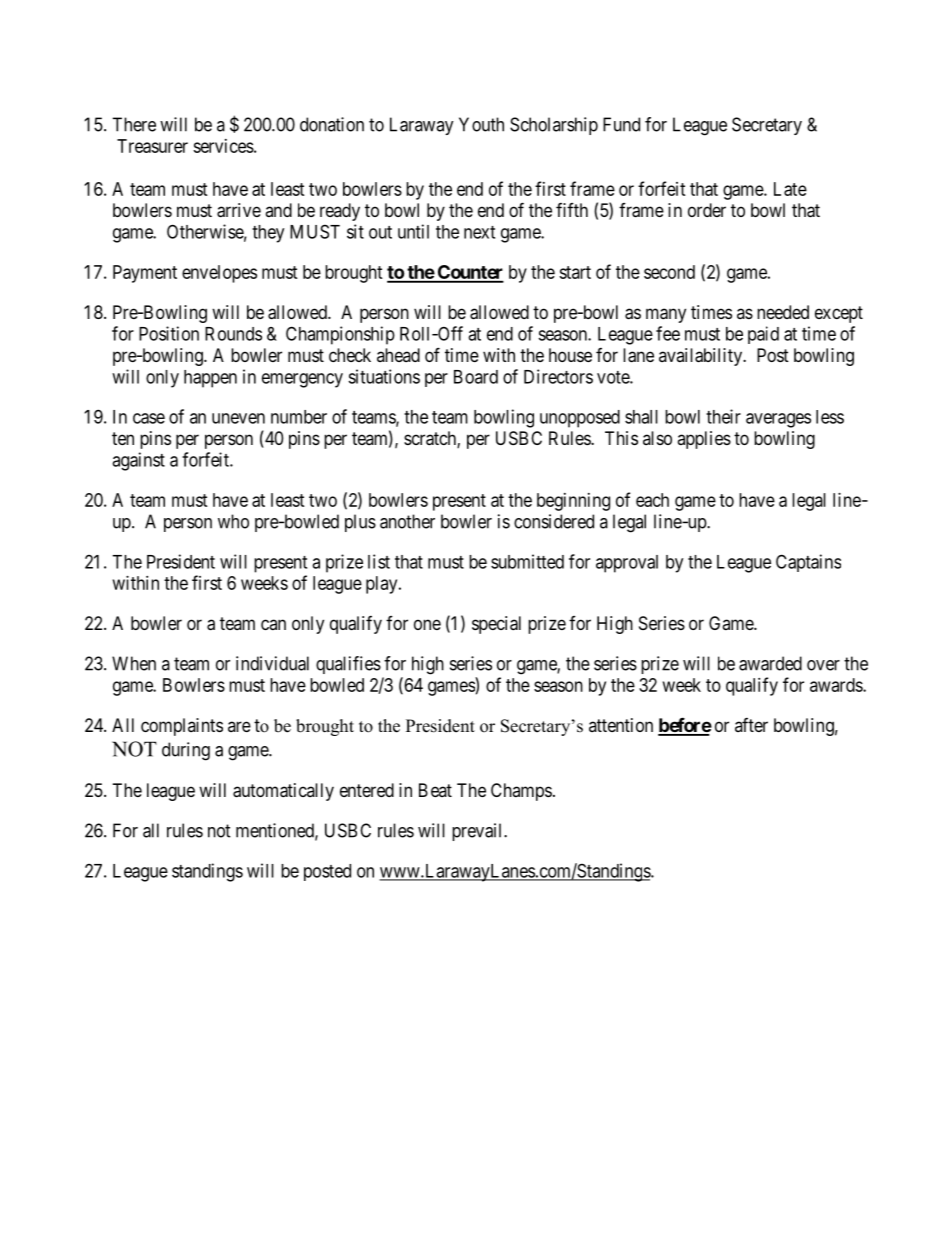 This screenshot has width=952, height=1233. I want to click on approval, so click(627, 564).
